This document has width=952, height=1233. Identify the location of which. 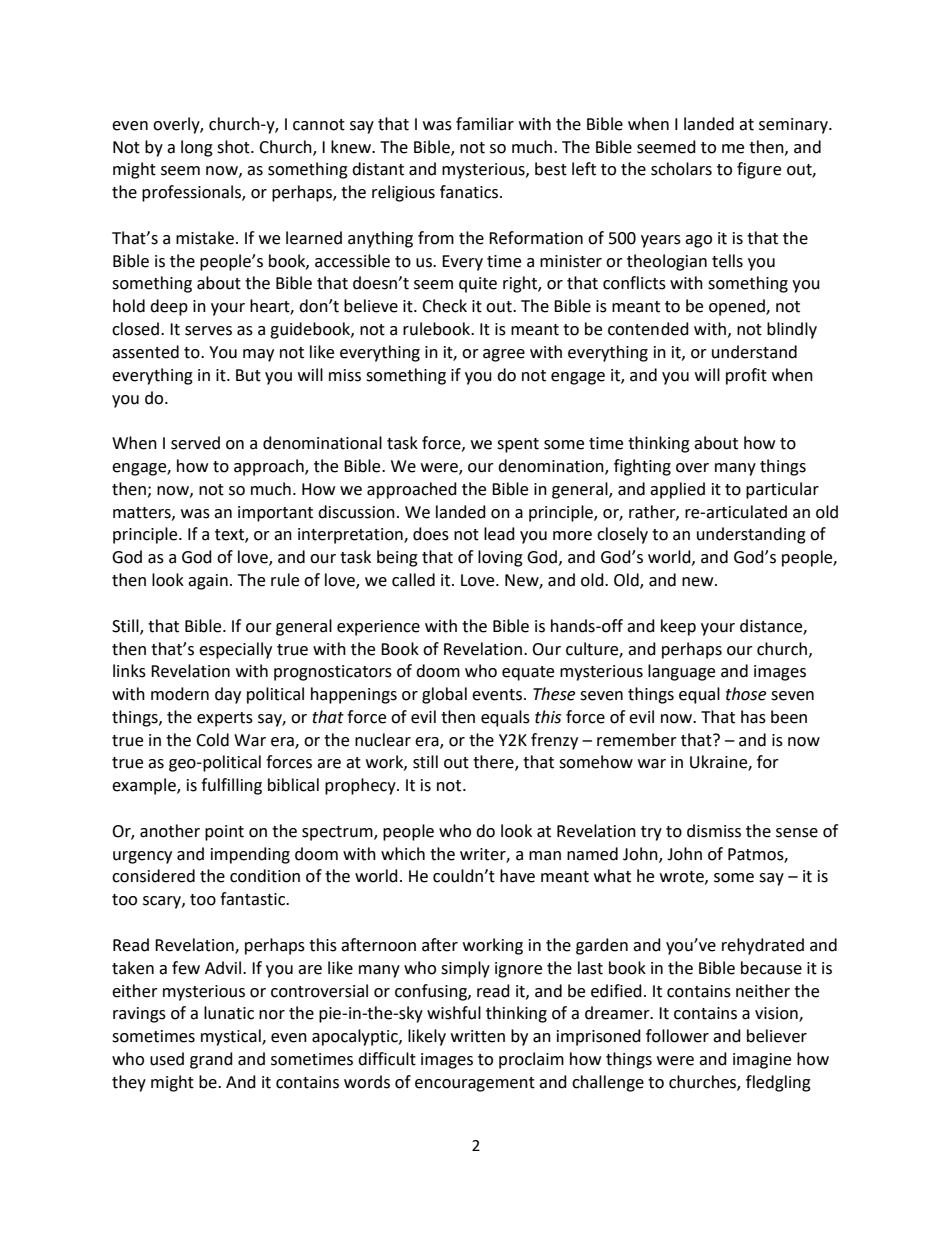
(403, 854).
